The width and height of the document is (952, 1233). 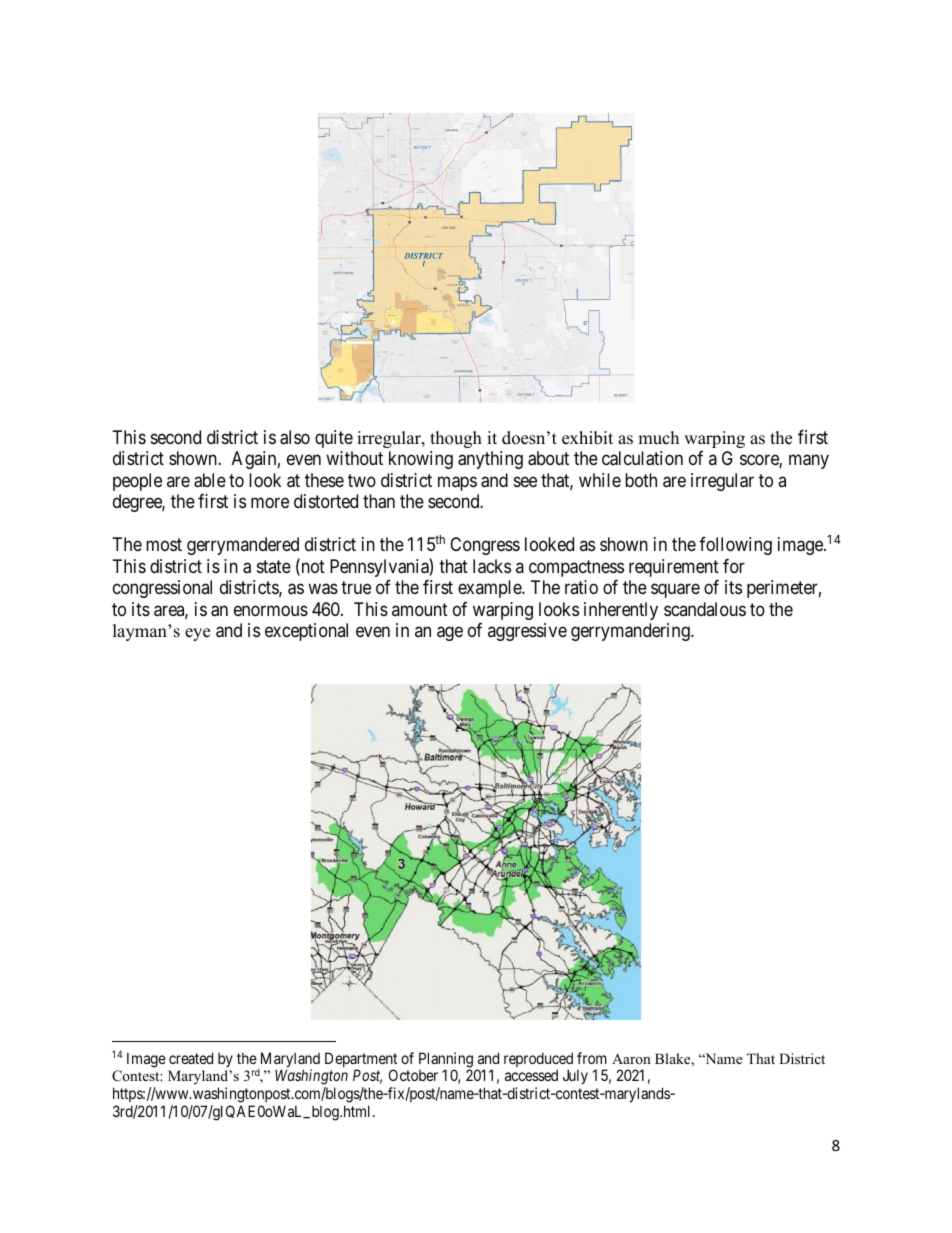 What do you see at coordinates (631, 632) in the document?
I see `gerrymandering` at bounding box center [631, 632].
